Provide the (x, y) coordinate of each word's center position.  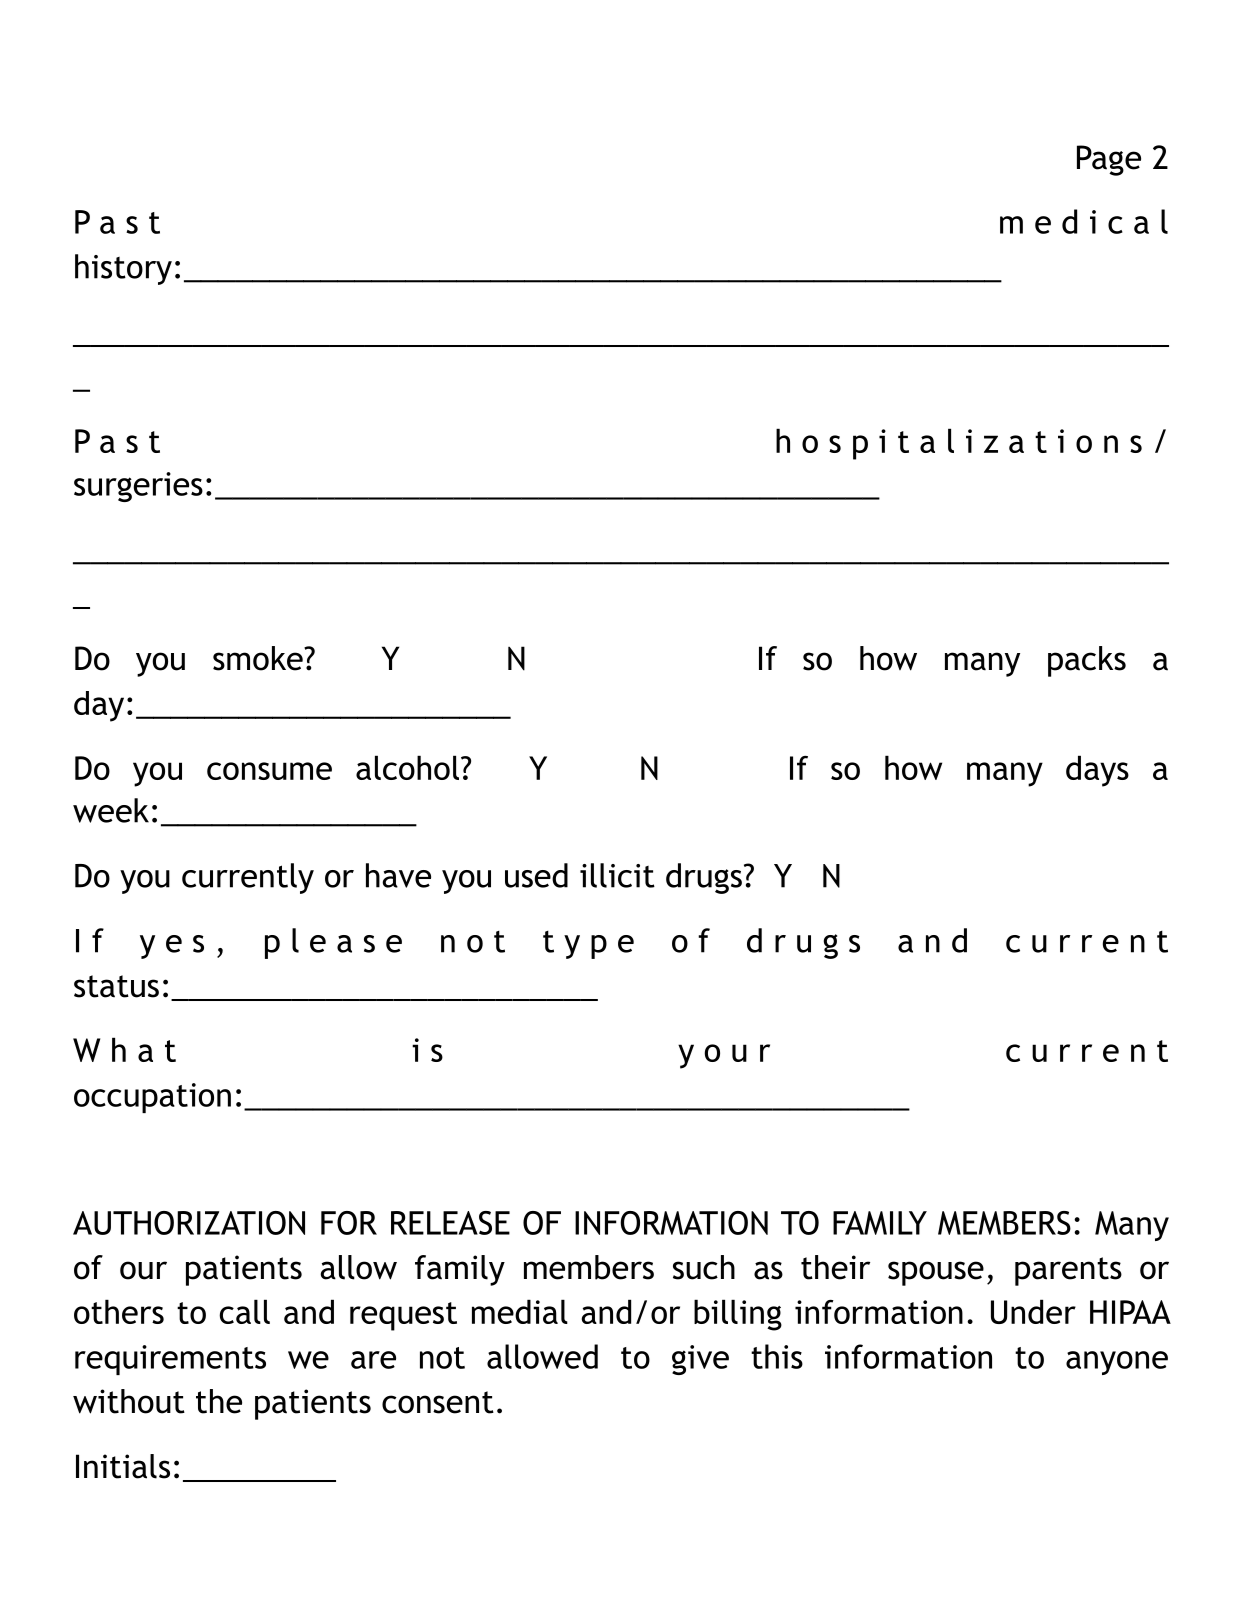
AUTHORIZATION (189, 1223)
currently (248, 878)
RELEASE (450, 1223)
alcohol (407, 767)
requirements (170, 1360)
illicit (617, 875)
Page (1109, 160)
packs (1087, 661)
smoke (259, 658)
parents (1068, 1271)
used (536, 875)
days (1097, 771)
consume (269, 771)
